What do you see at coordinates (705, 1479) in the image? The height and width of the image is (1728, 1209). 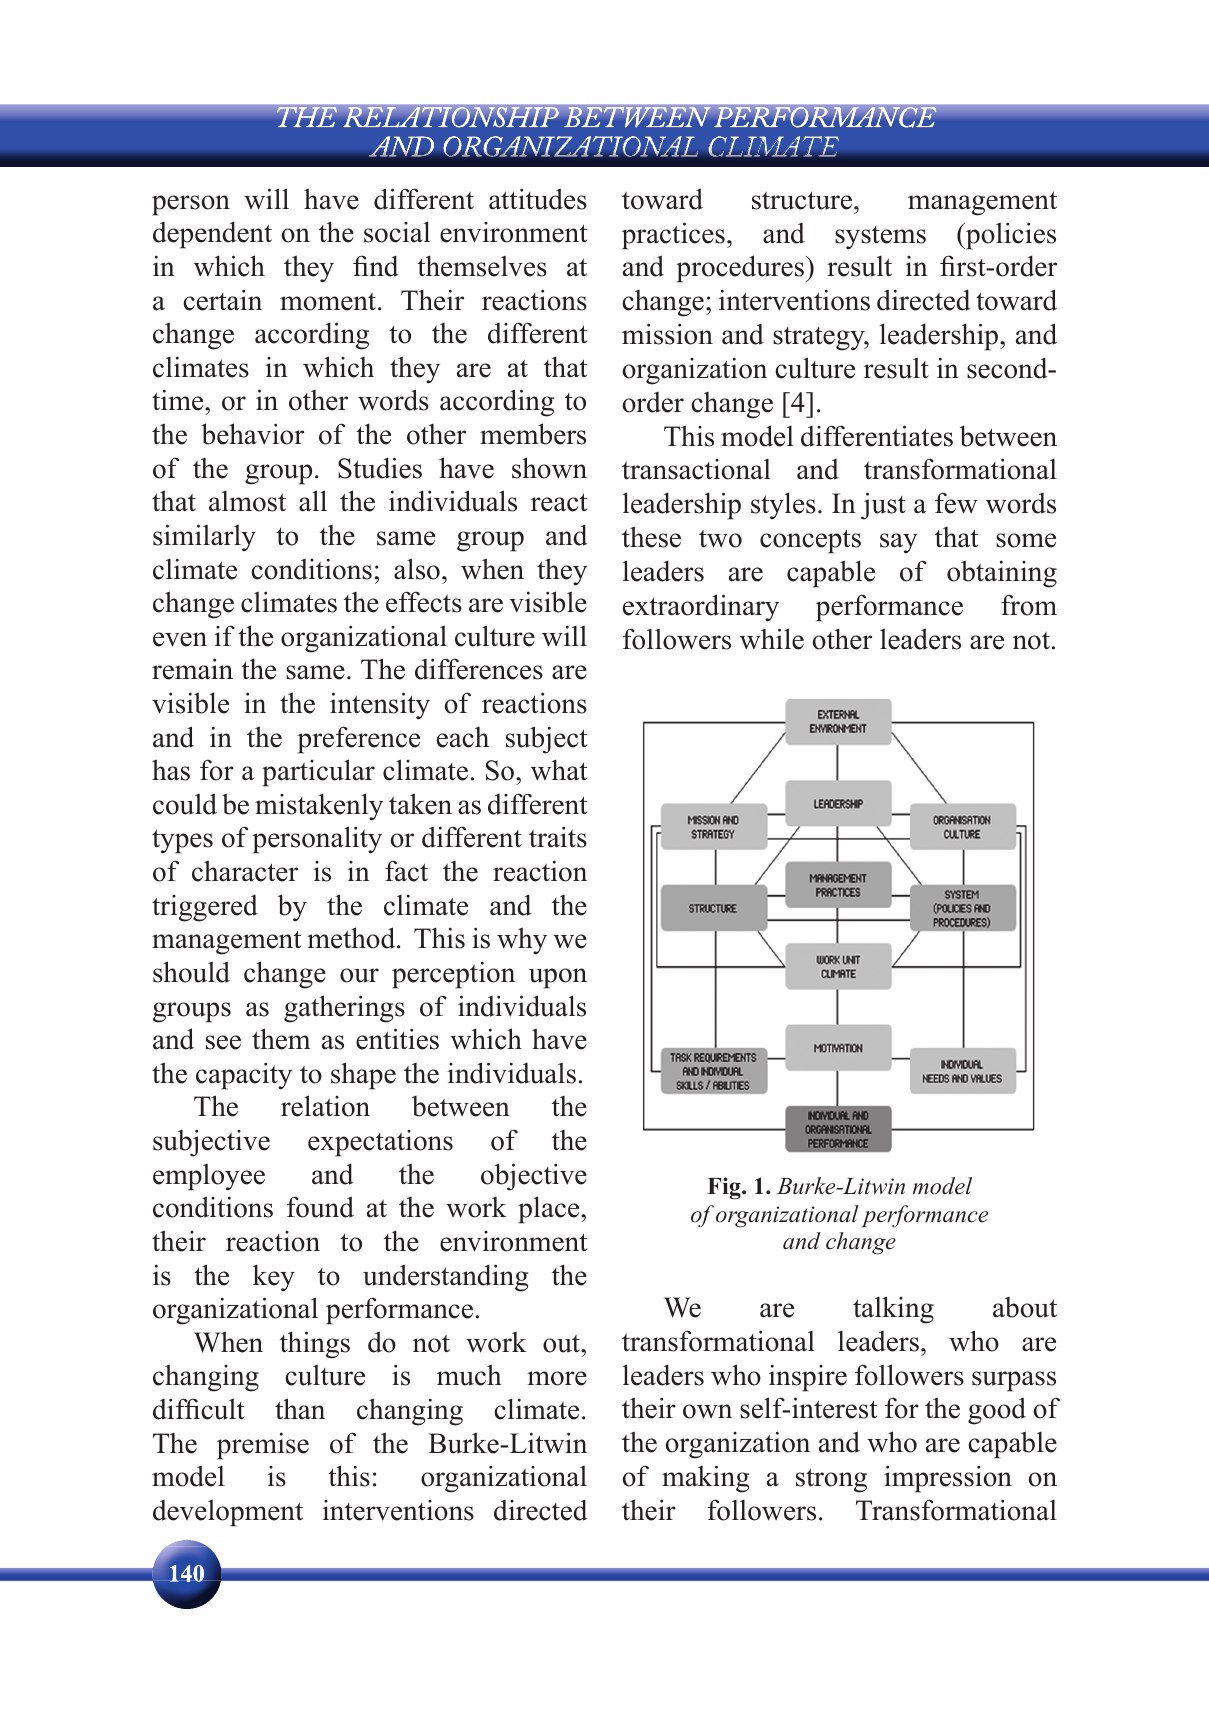 I see `making` at bounding box center [705, 1479].
